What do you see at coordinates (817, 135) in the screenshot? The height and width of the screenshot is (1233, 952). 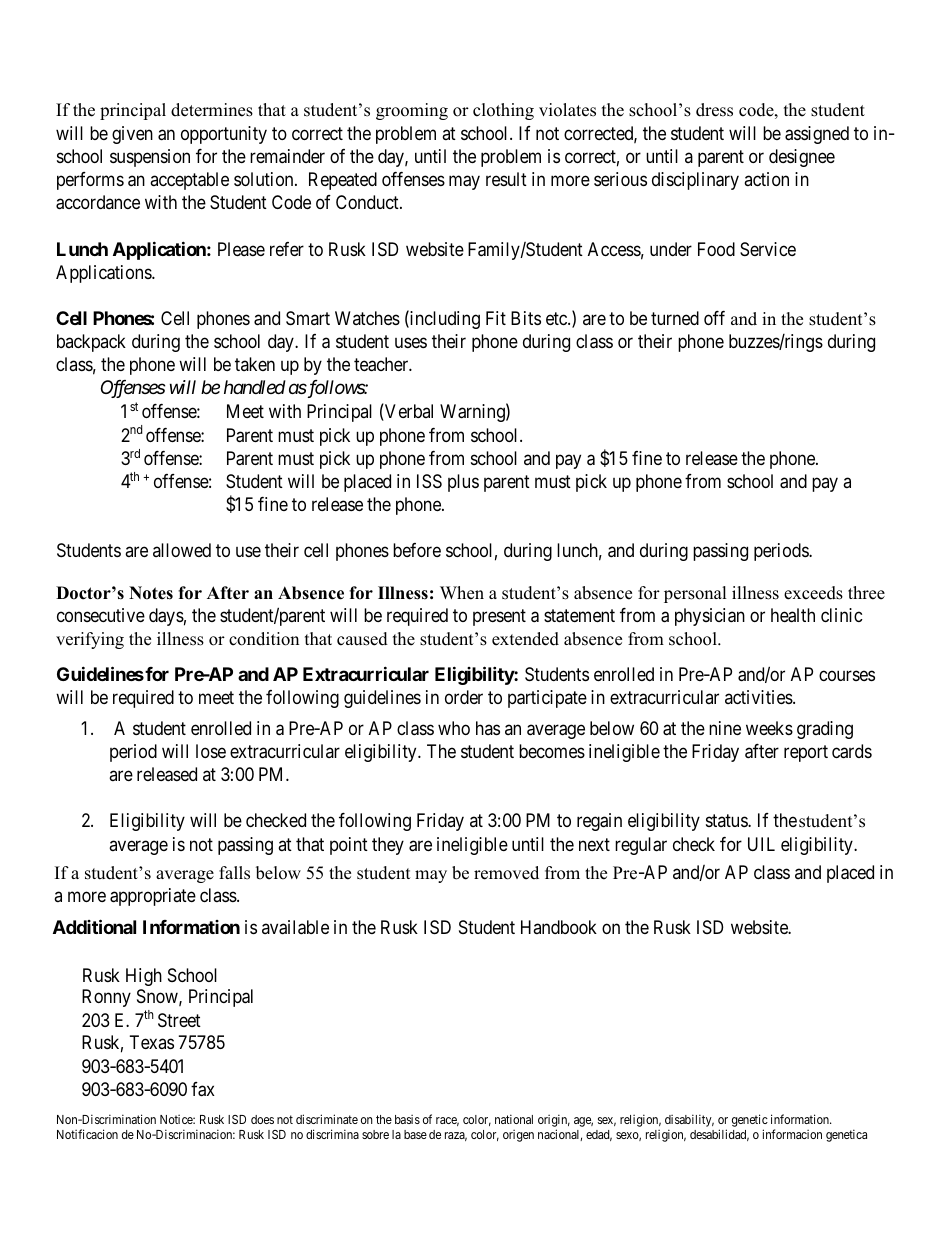 I see `assigned` at bounding box center [817, 135].
